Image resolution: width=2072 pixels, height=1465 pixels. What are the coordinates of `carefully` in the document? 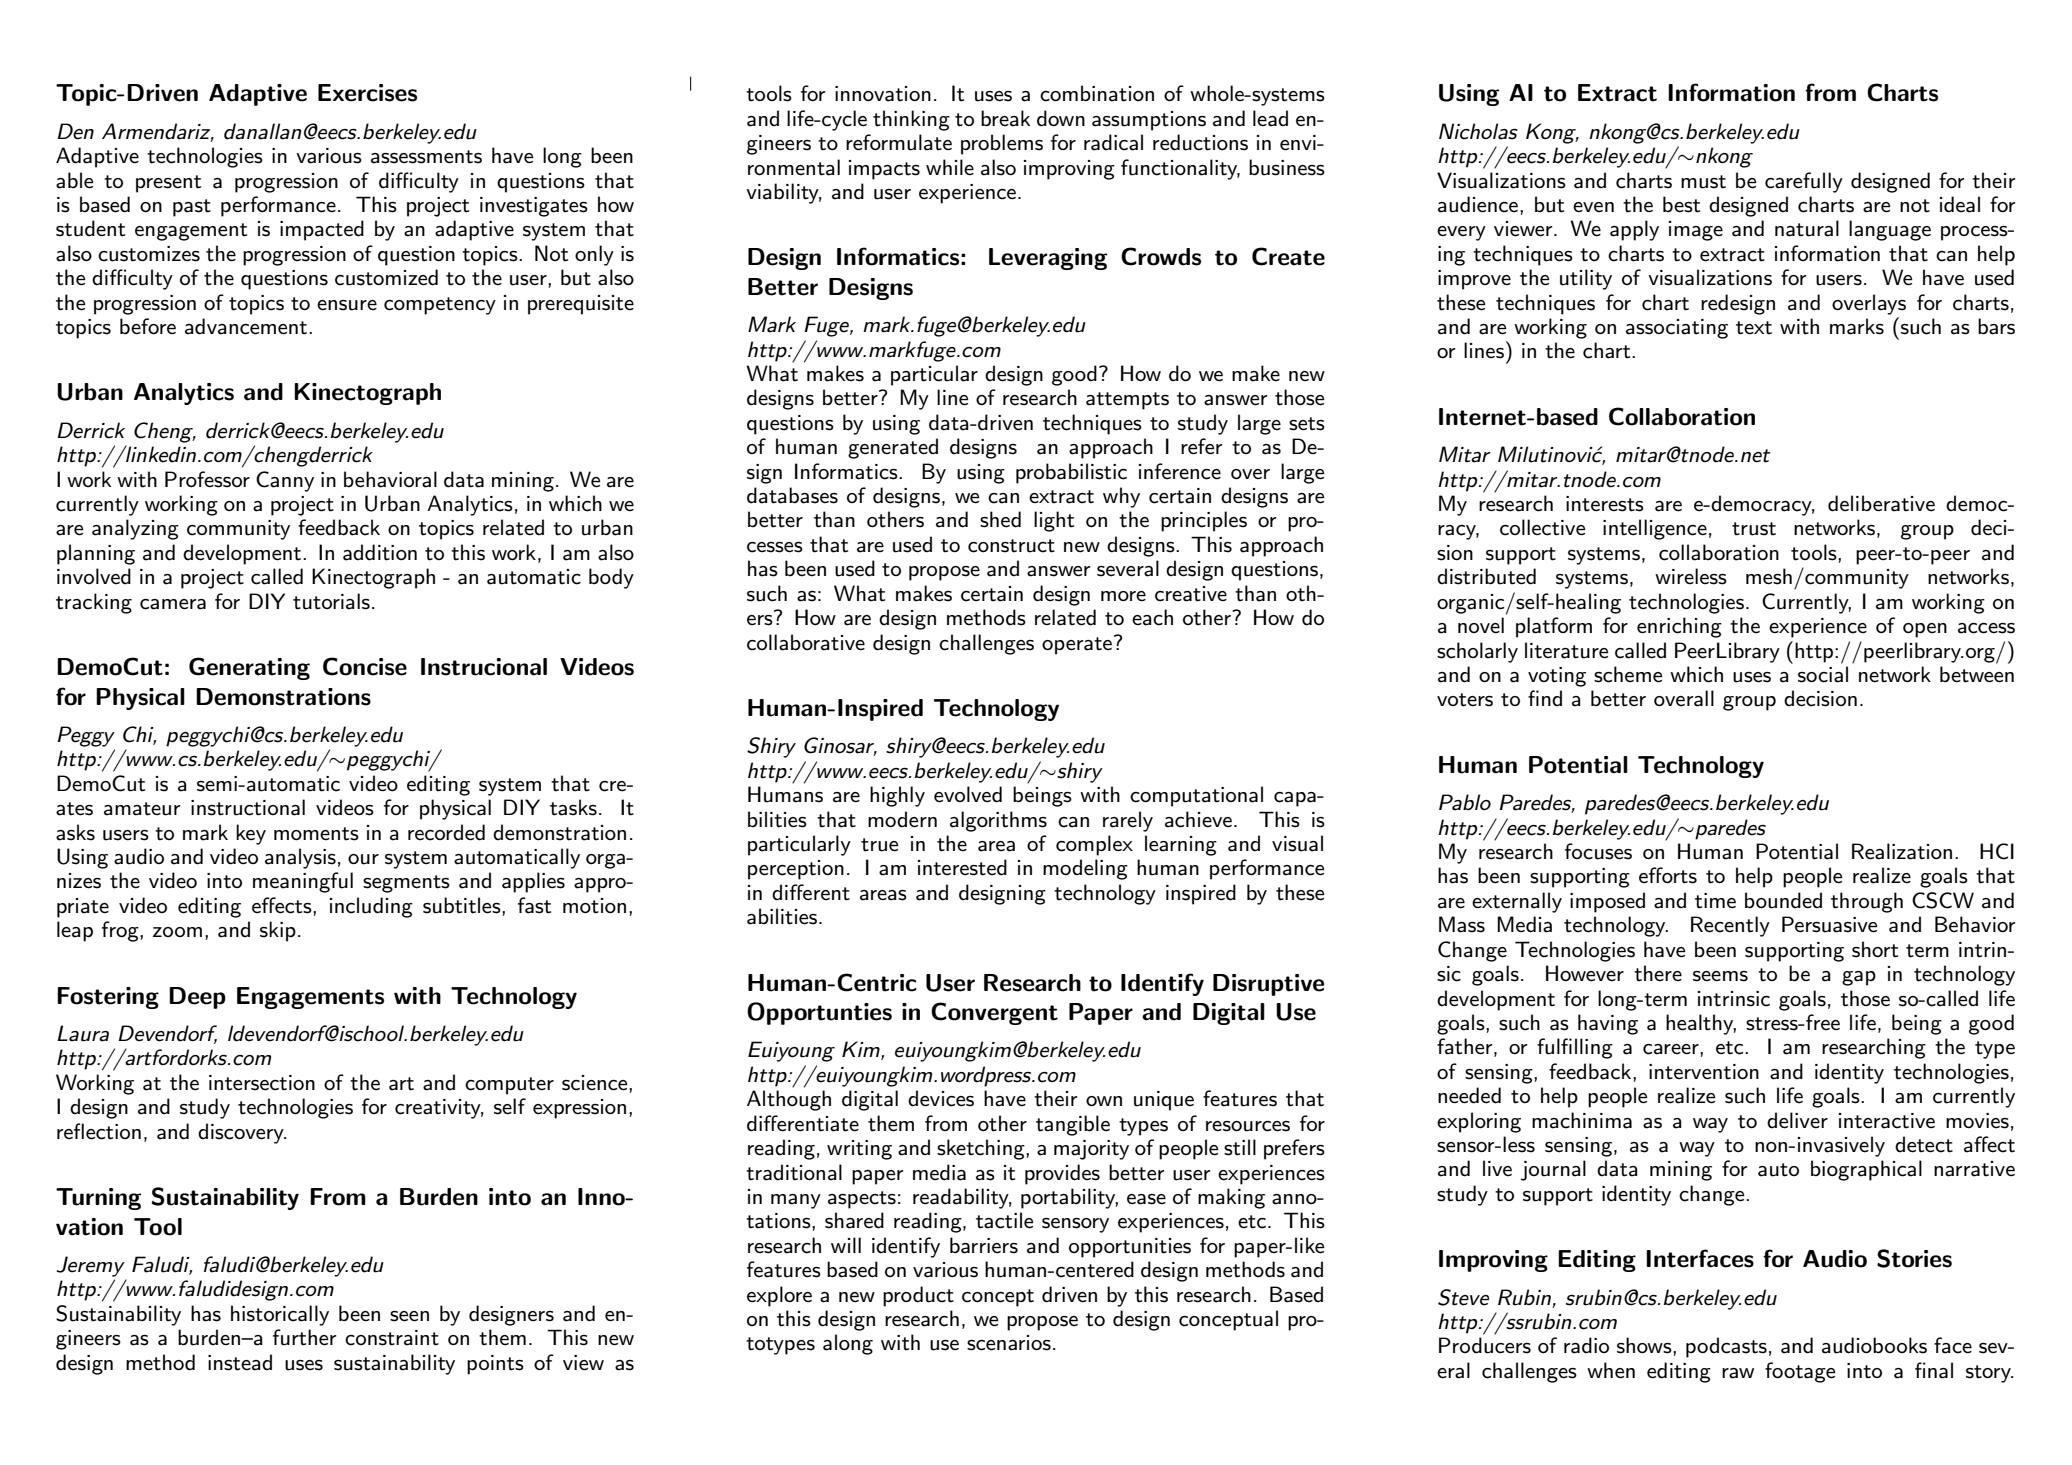 It's located at (1804, 182).
